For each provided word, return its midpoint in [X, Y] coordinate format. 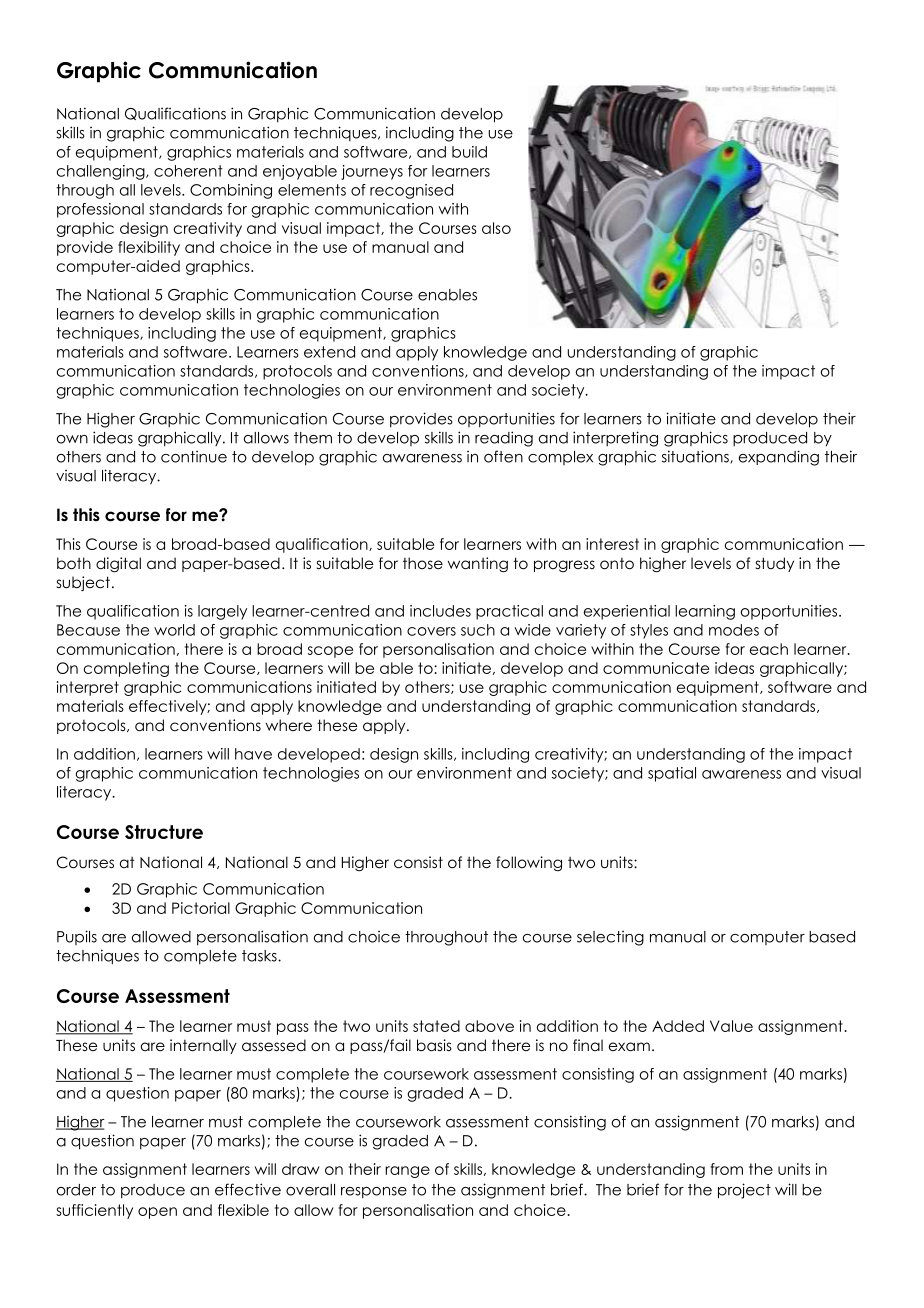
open [157, 1213]
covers [431, 631]
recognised [411, 191]
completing [126, 669]
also [496, 228]
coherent [188, 171]
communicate [656, 668]
